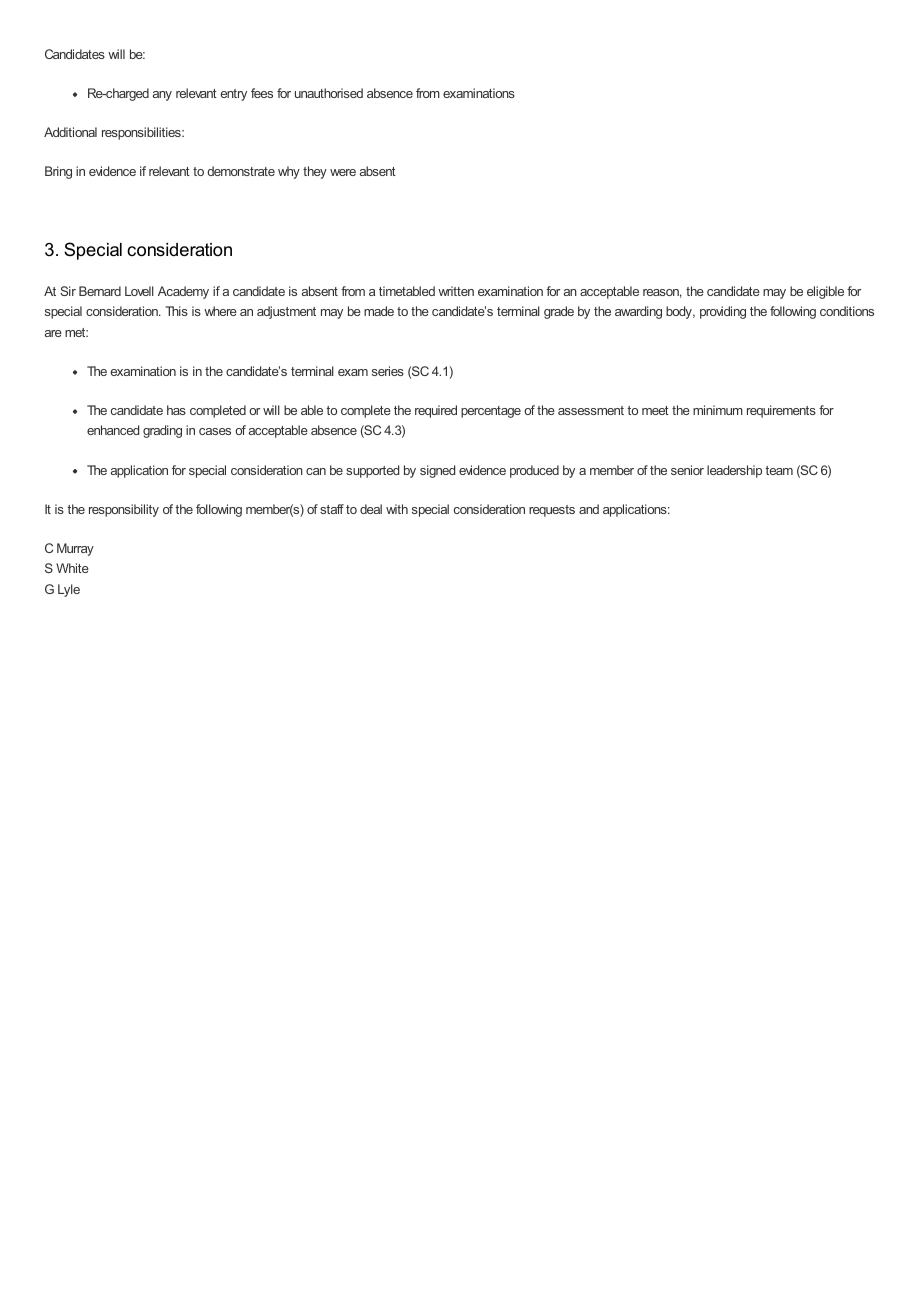  I want to click on unauthorised, so click(329, 93).
